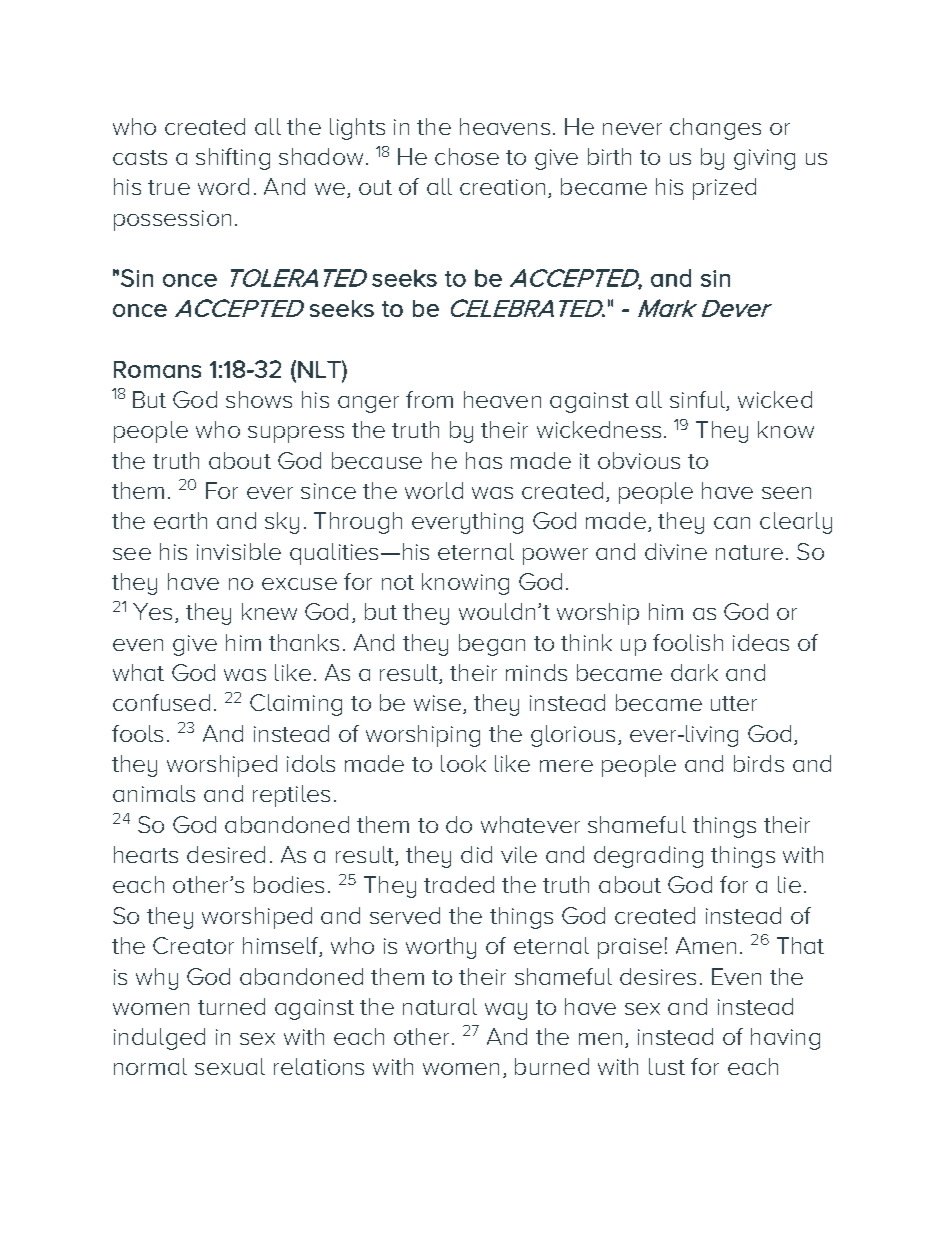  What do you see at coordinates (639, 460) in the screenshot?
I see `obvious` at bounding box center [639, 460].
